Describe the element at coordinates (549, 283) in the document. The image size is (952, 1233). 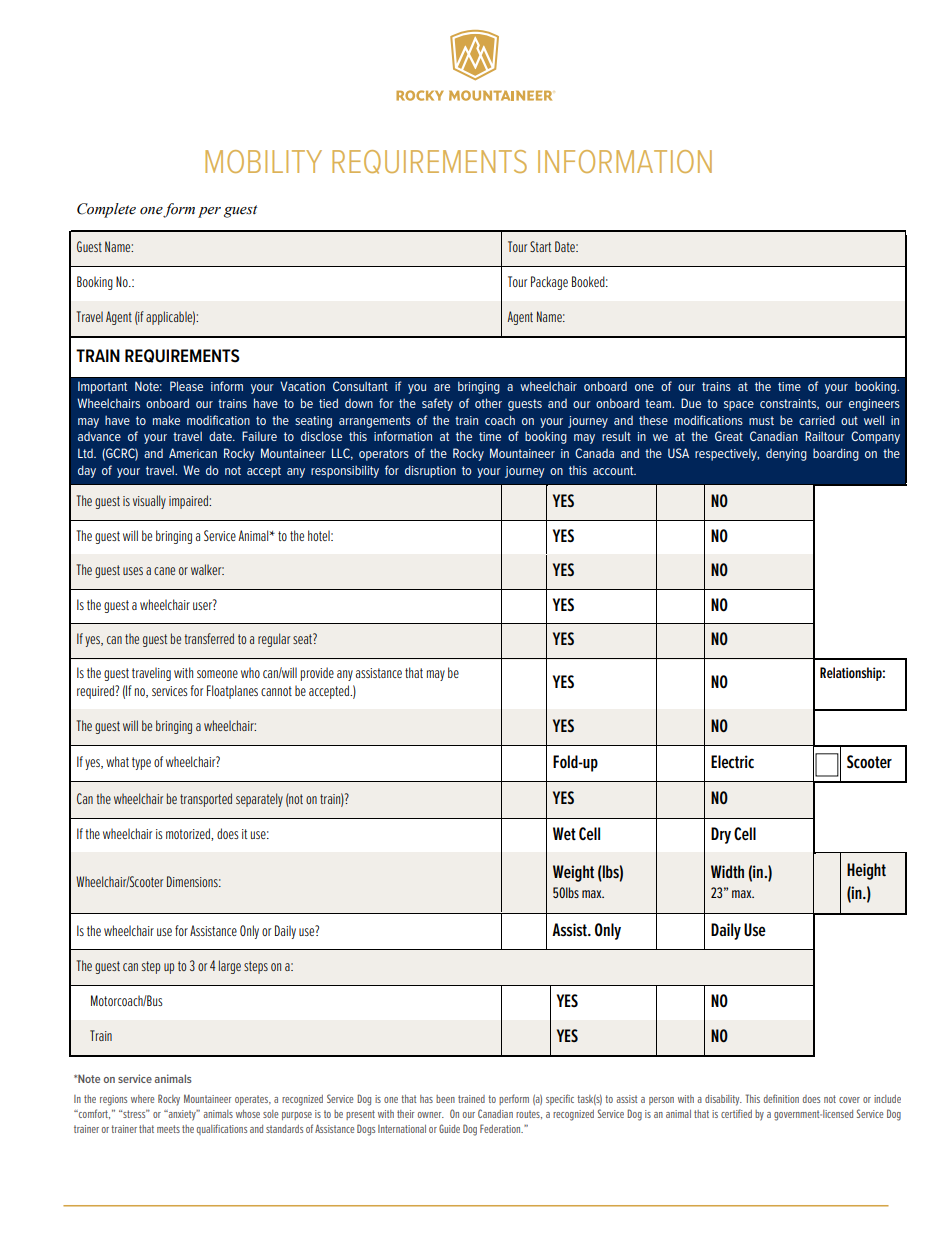
I see `Package` at that location.
